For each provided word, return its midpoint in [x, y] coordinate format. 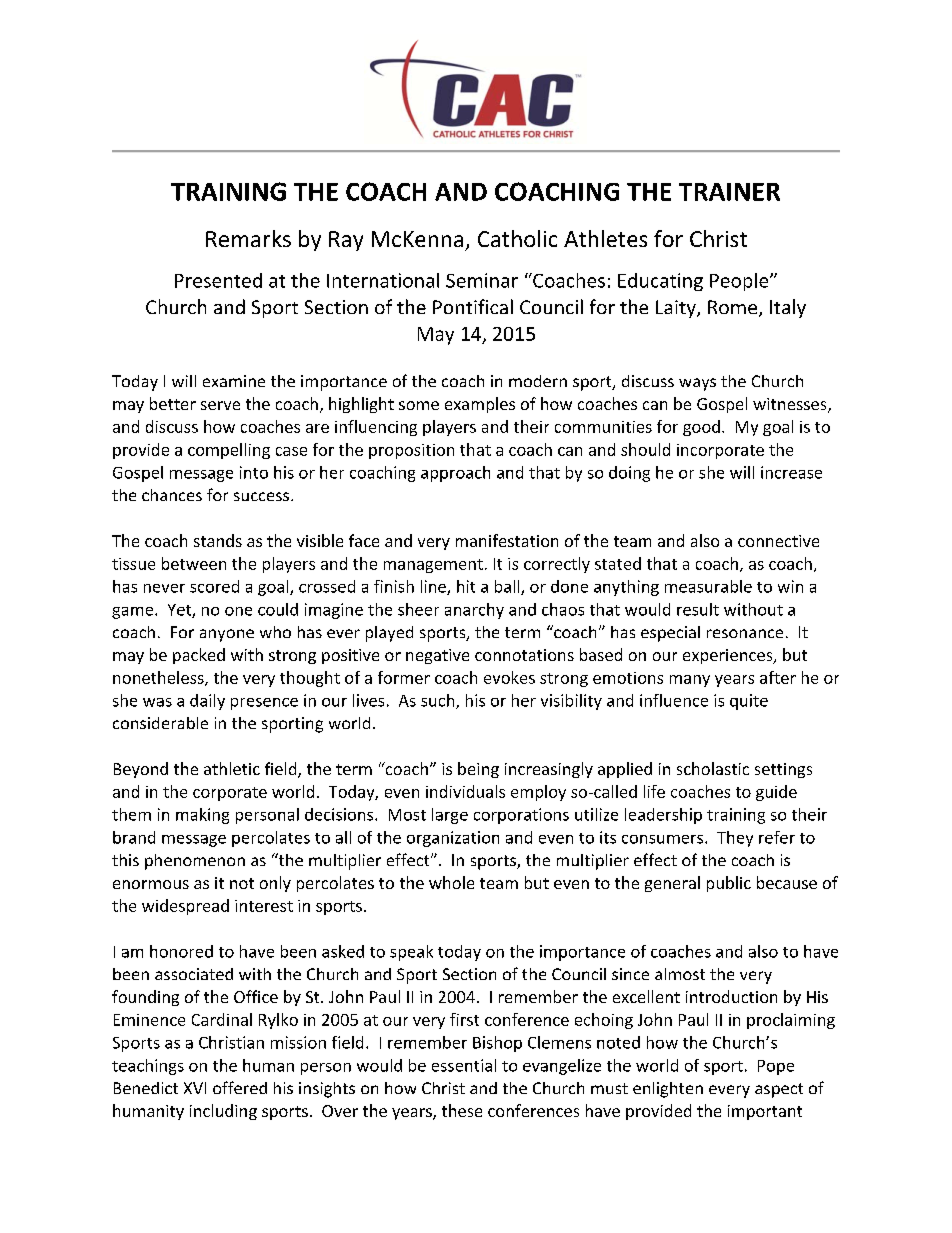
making [202, 816]
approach [455, 474]
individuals [465, 791]
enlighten [668, 1090]
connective [778, 541]
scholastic [713, 768]
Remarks [248, 238]
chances [172, 495]
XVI [195, 1088]
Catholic [517, 238]
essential [464, 1065]
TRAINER [729, 192]
